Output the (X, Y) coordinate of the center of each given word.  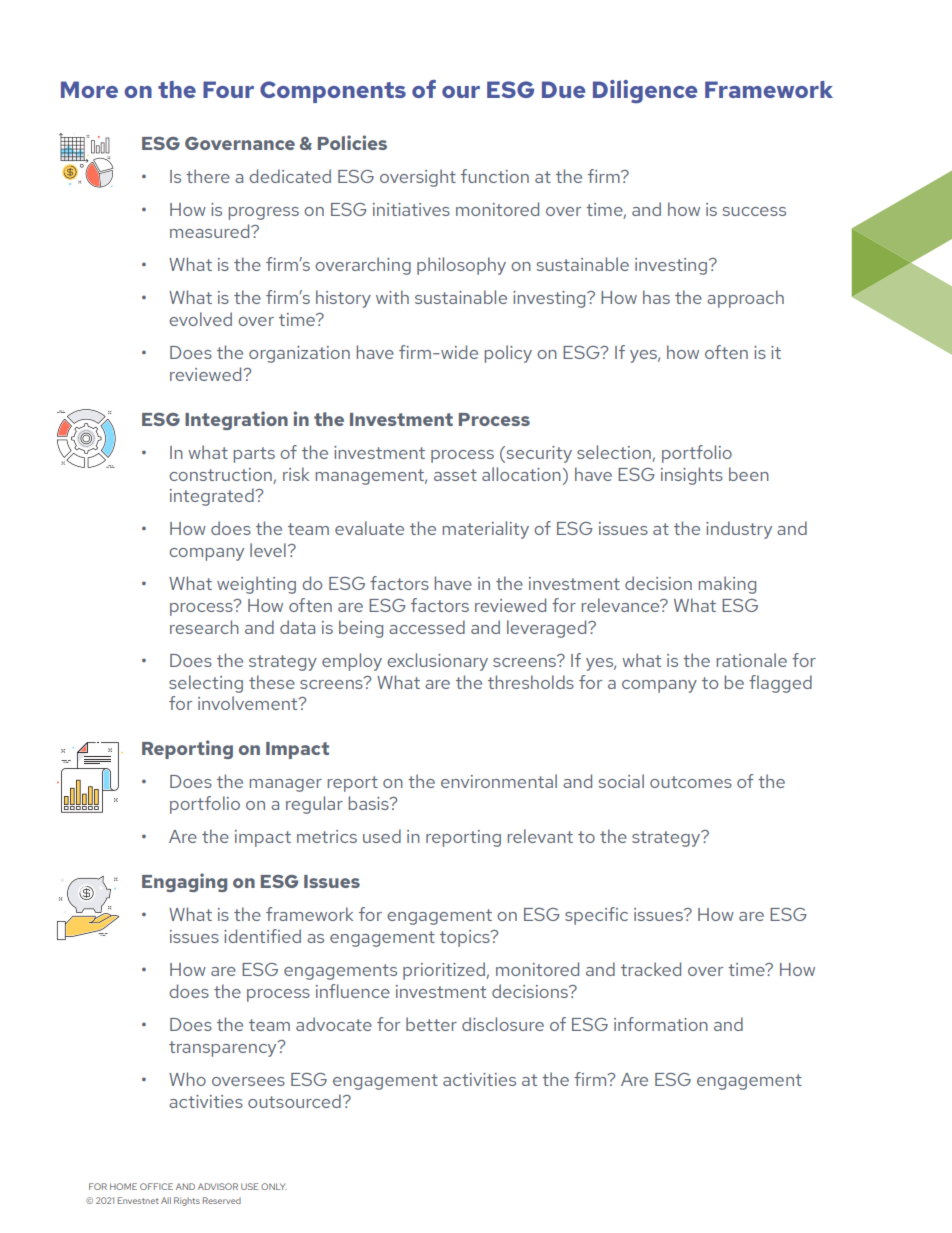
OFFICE (156, 1186)
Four (228, 89)
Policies (352, 142)
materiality (486, 530)
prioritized (445, 971)
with (392, 297)
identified (262, 936)
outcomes (691, 782)
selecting (206, 684)
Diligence (645, 91)
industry (739, 530)
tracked (651, 969)
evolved (200, 319)
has (656, 297)
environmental (499, 781)
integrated (213, 497)
